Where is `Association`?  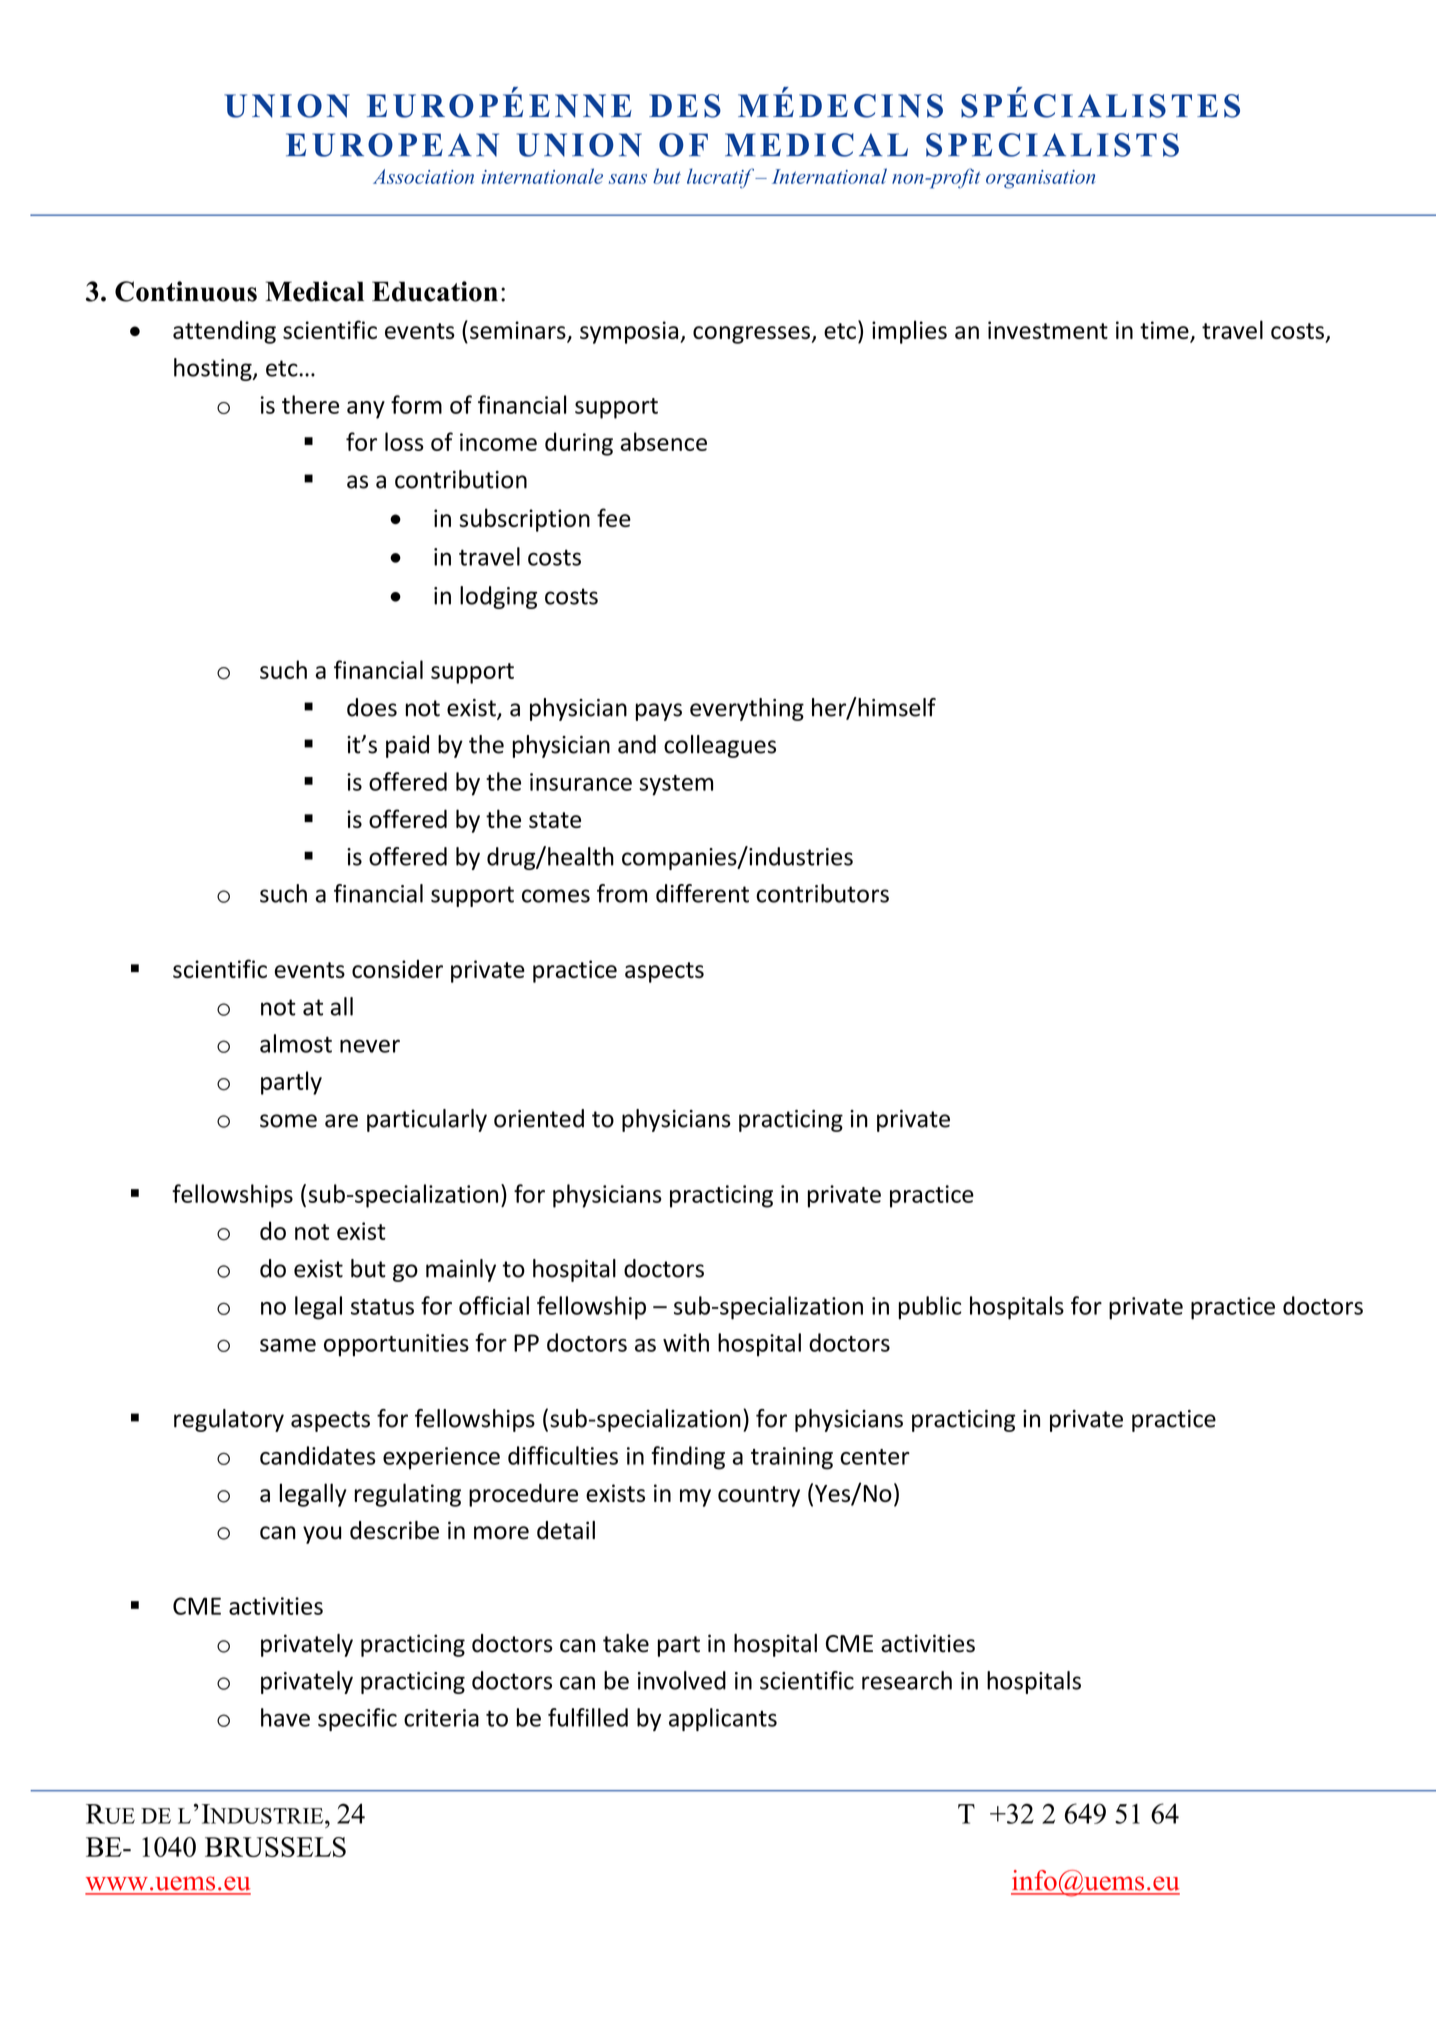 Association is located at coordinates (423, 176).
